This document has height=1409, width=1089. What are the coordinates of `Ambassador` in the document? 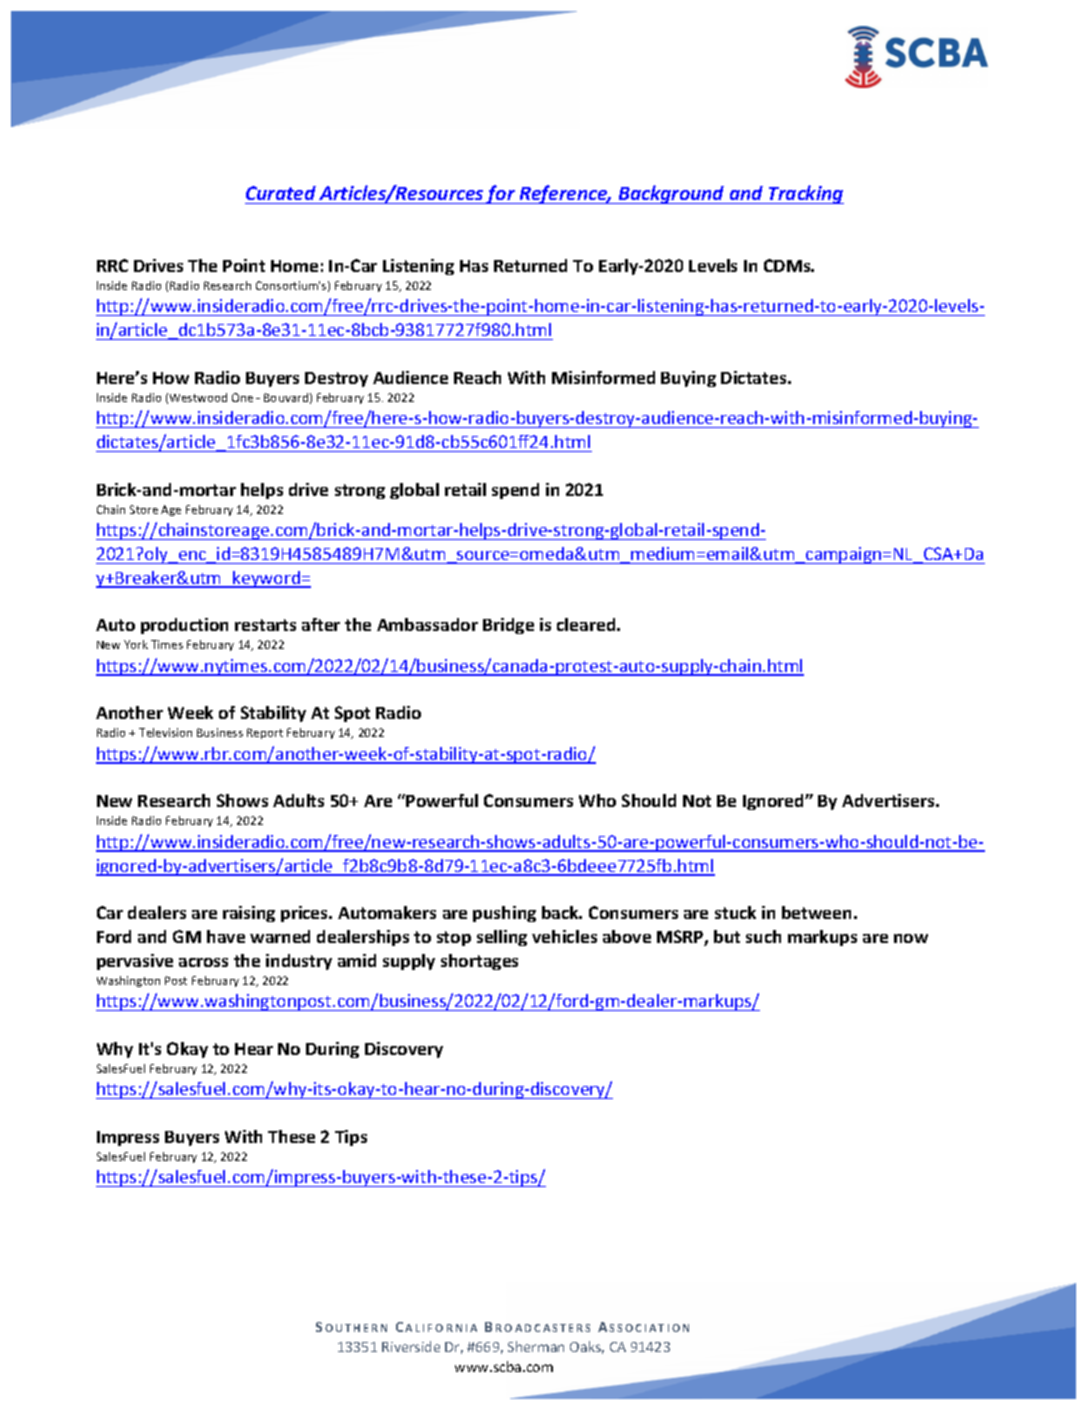 It's located at (427, 624).
